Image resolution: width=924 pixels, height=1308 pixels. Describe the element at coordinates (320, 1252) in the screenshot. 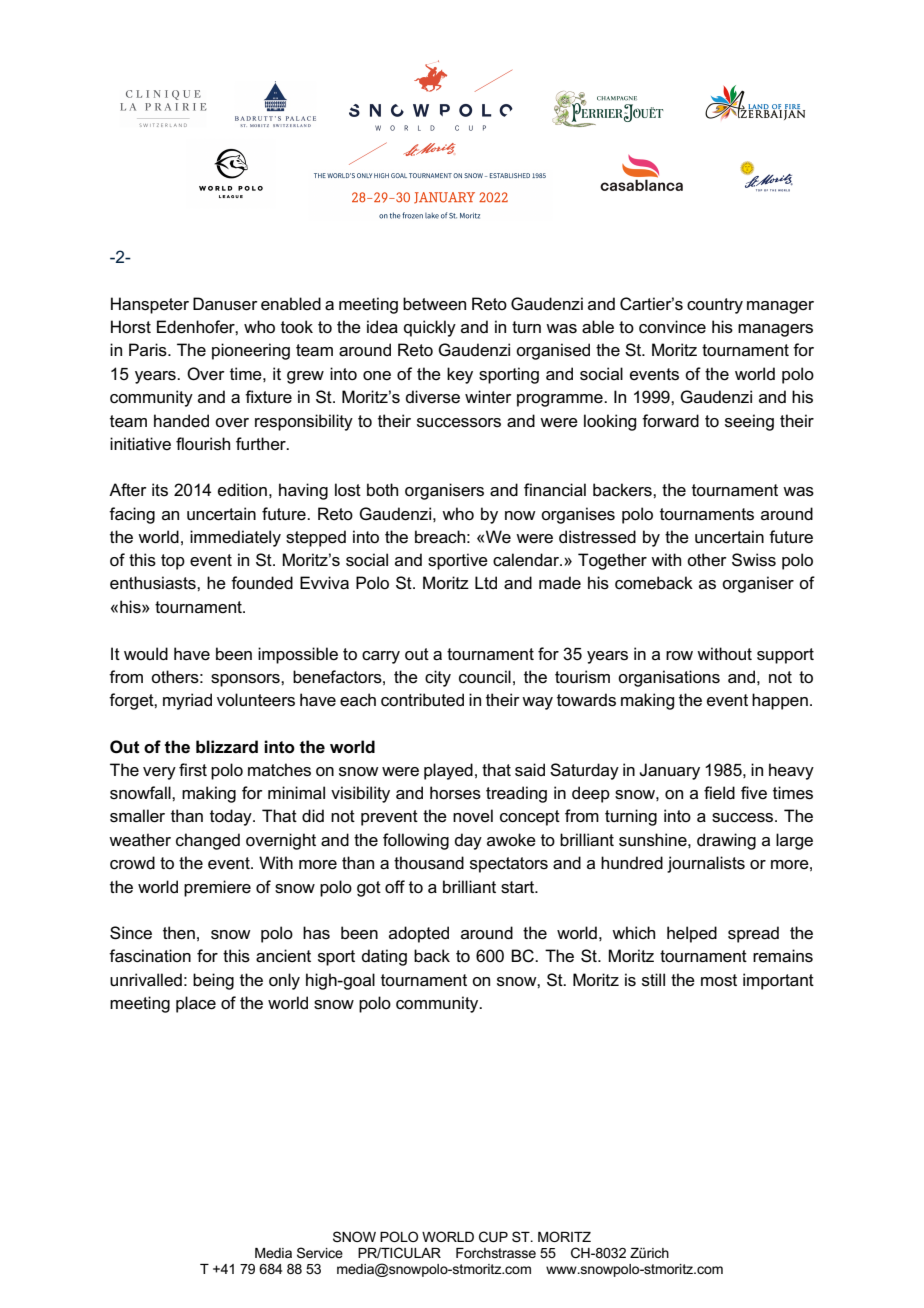

I see `Service` at that location.
